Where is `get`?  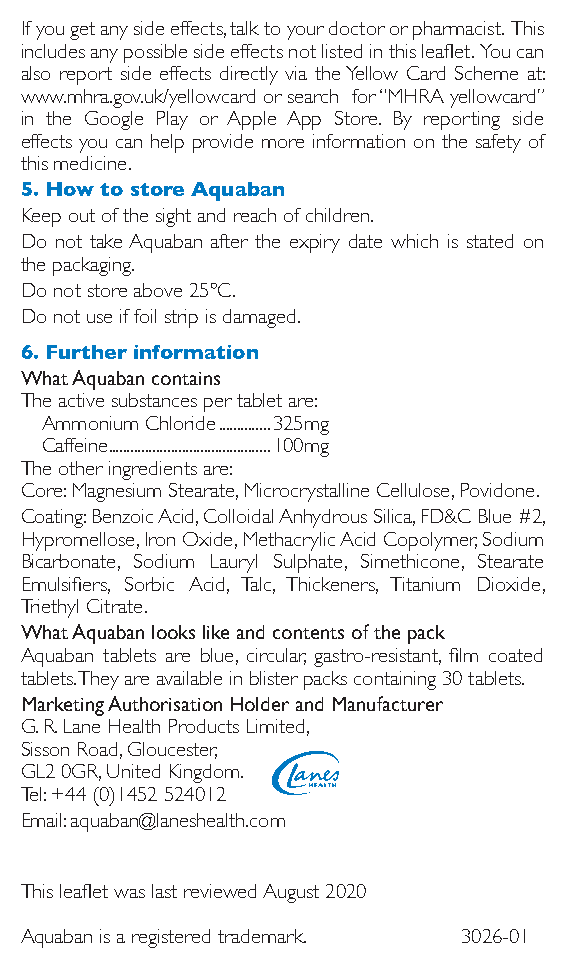
get is located at coordinates (82, 31).
